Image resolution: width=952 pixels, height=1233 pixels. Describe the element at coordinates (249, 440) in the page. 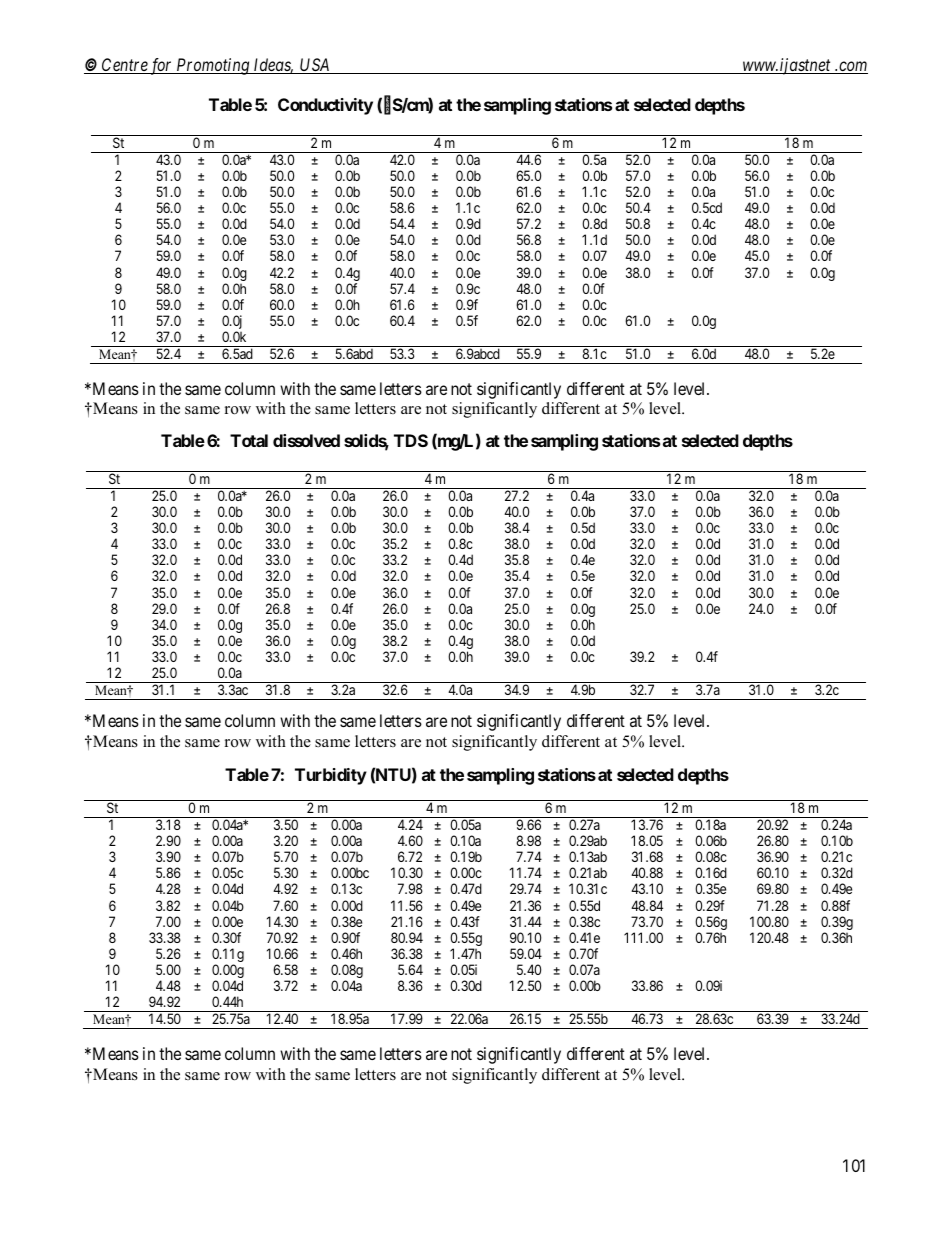

I see `Total` at that location.
